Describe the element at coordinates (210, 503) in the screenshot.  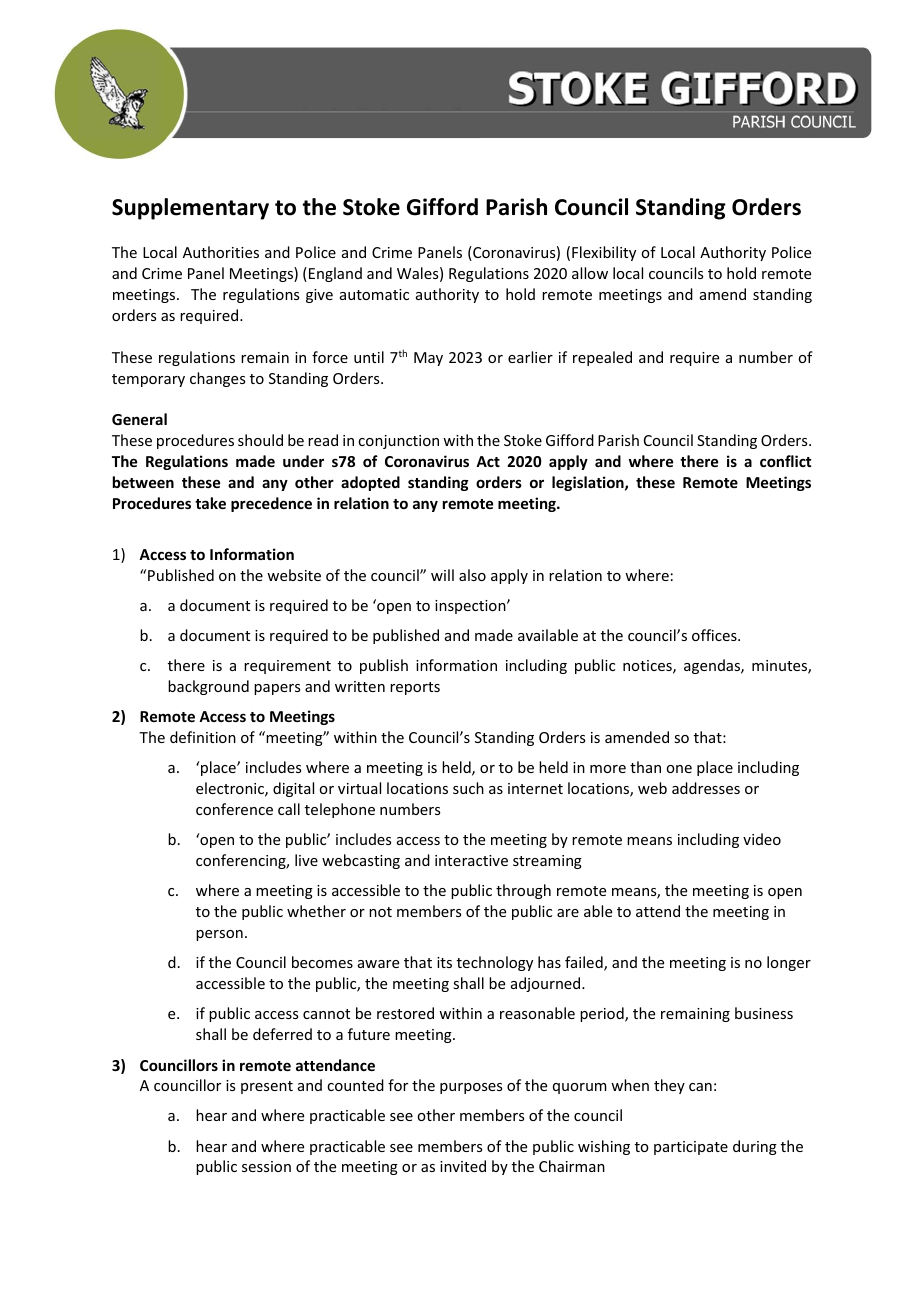
I see `take` at that location.
